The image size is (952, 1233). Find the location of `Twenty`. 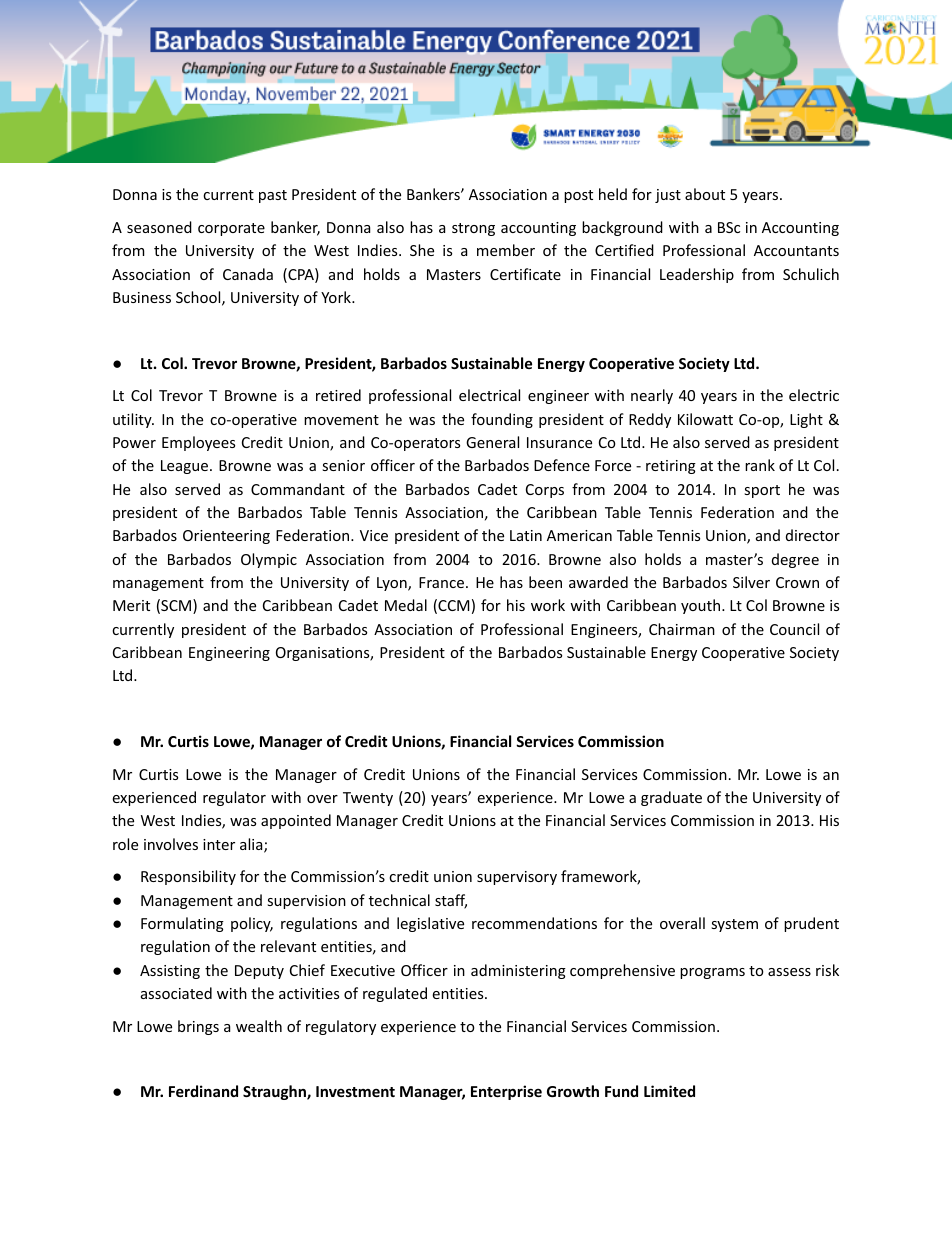

Twenty is located at coordinates (368, 799).
